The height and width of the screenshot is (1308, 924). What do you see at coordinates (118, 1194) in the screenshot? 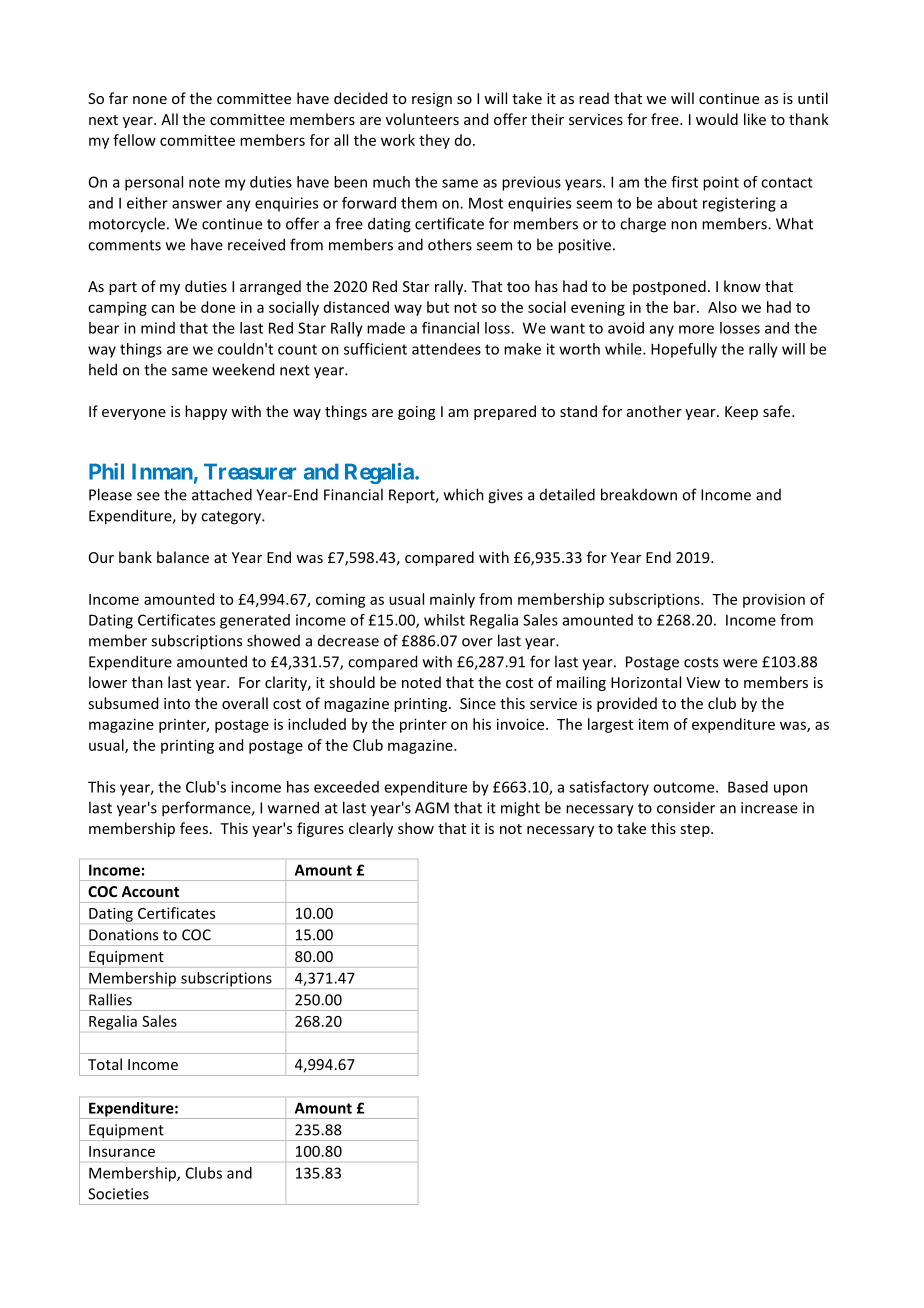
I see `Societies` at bounding box center [118, 1194].
